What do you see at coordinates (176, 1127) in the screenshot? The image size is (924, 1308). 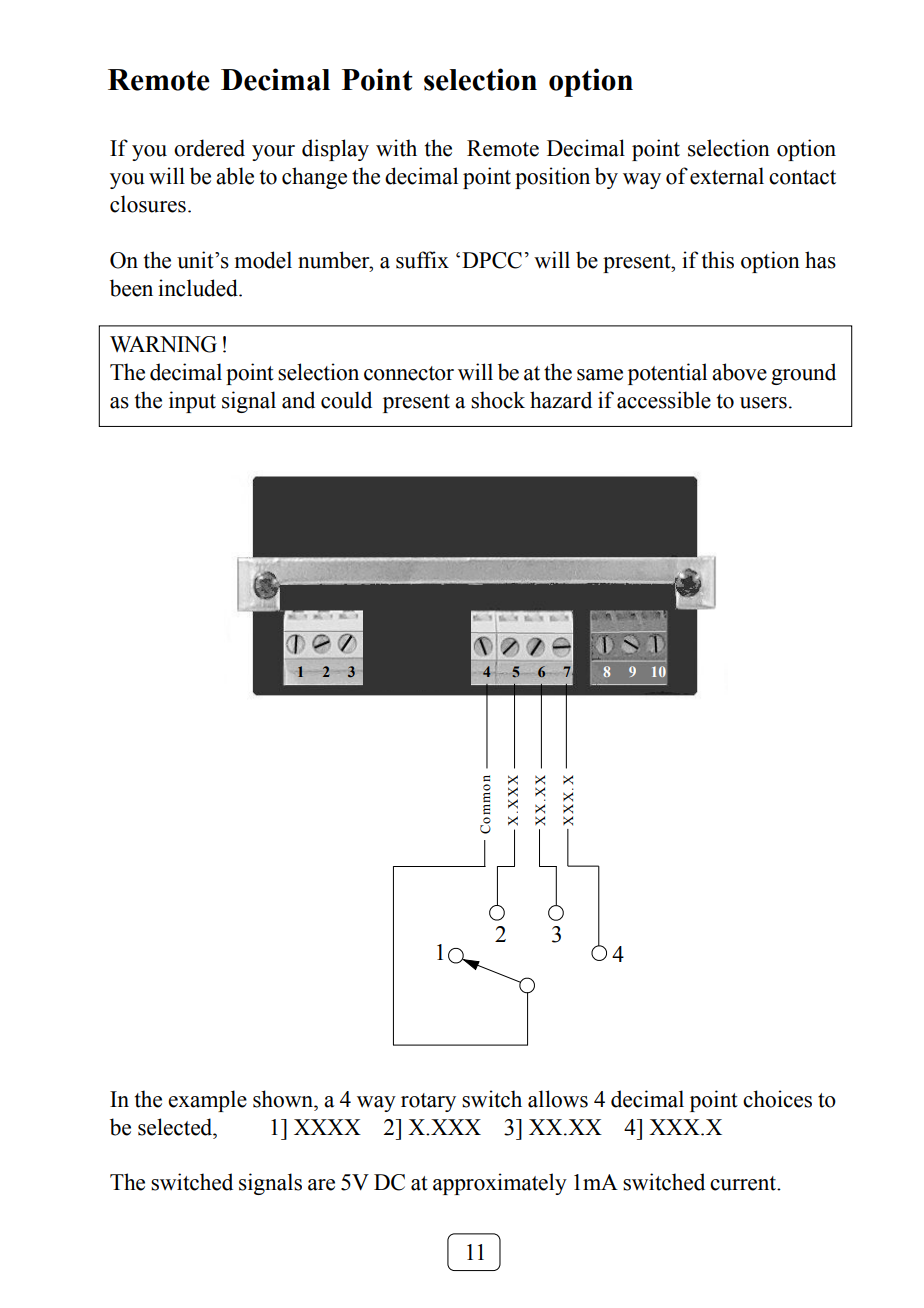 I see `selected` at bounding box center [176, 1127].
